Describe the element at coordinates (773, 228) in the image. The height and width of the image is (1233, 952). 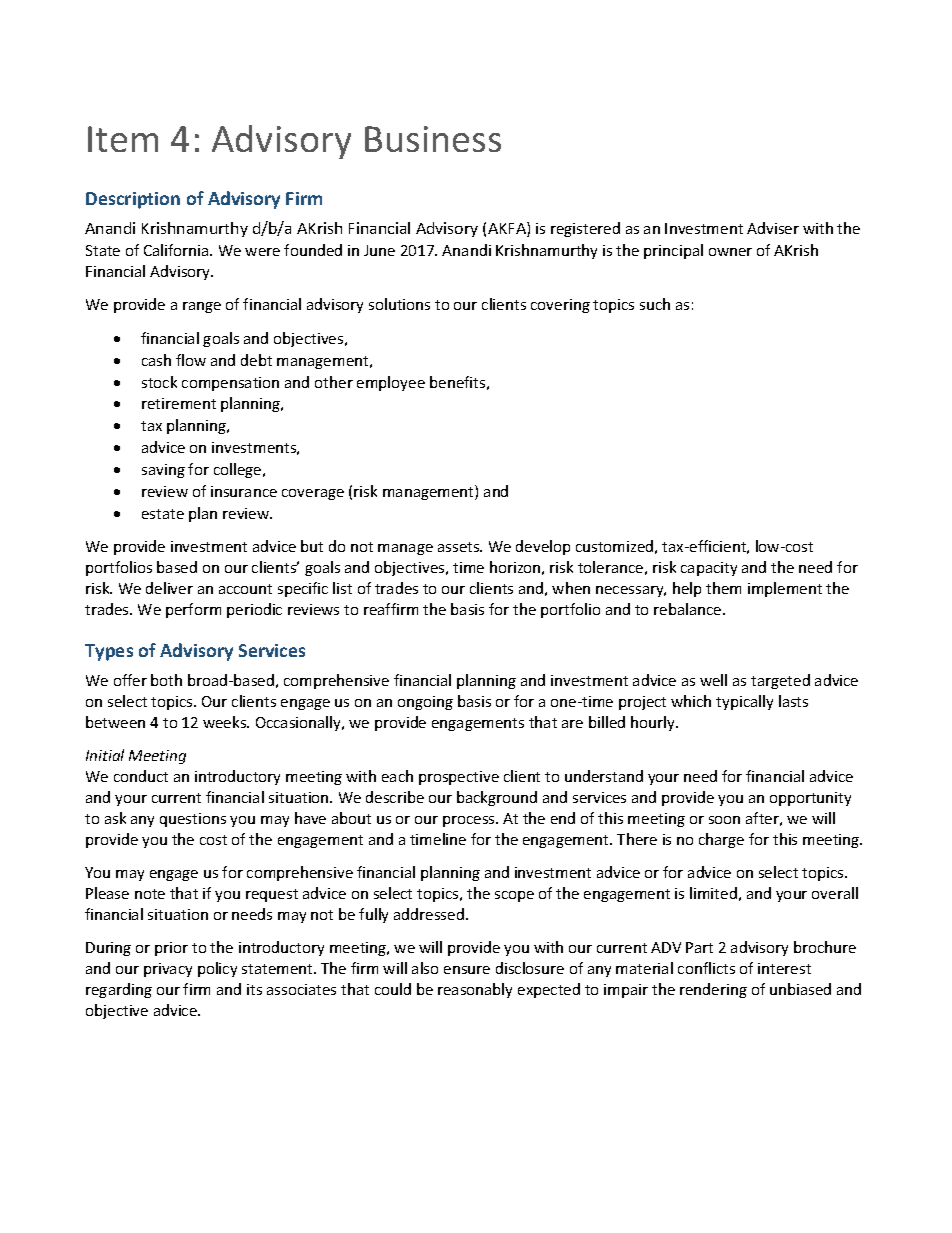
I see `Adviser` at that location.
